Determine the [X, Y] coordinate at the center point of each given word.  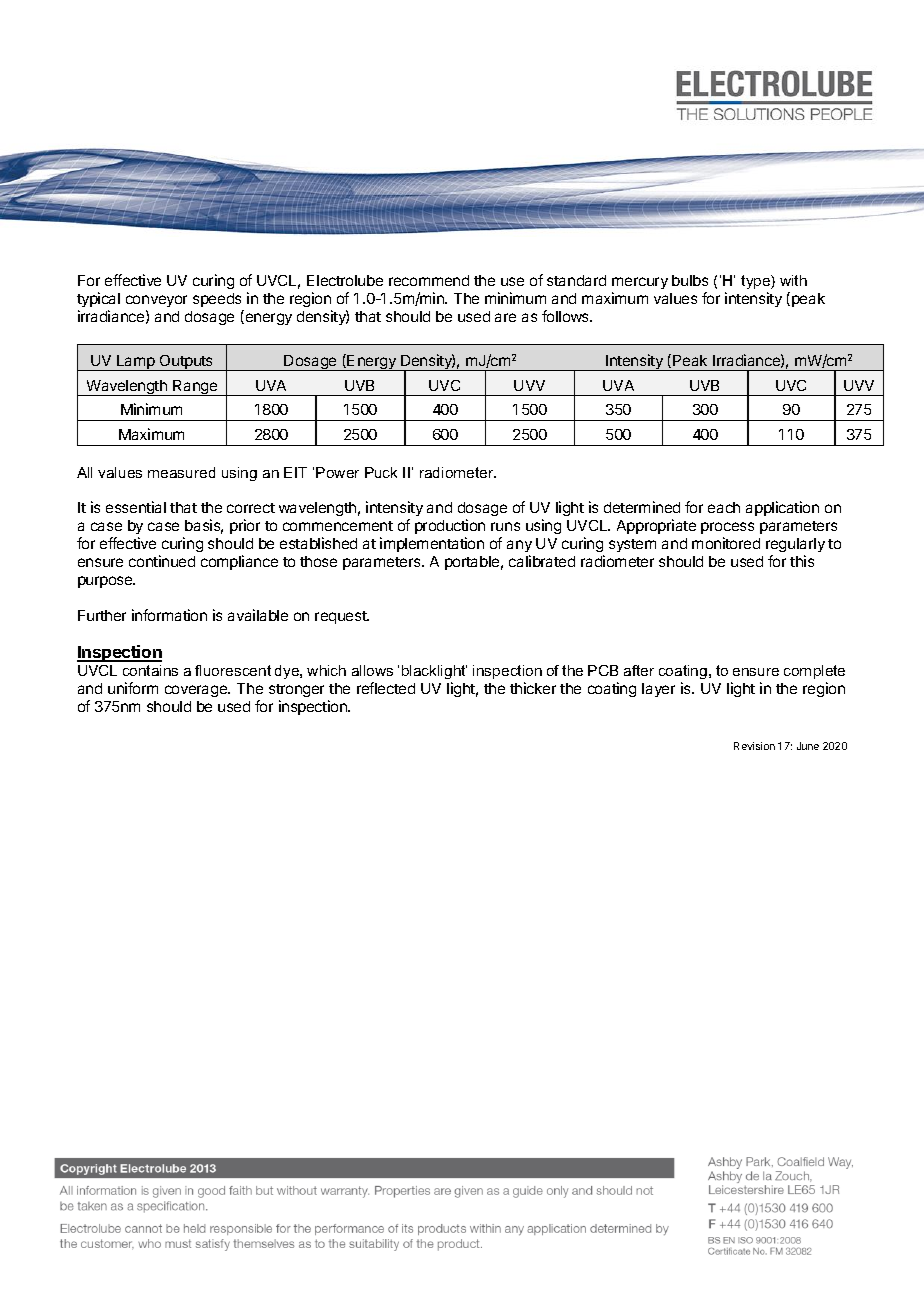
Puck [381, 472]
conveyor [156, 301]
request [342, 617]
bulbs [690, 280]
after [639, 670]
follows [567, 316]
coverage [197, 691]
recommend [429, 280]
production [450, 526]
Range [195, 388]
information [169, 615]
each [724, 507]
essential [136, 507]
